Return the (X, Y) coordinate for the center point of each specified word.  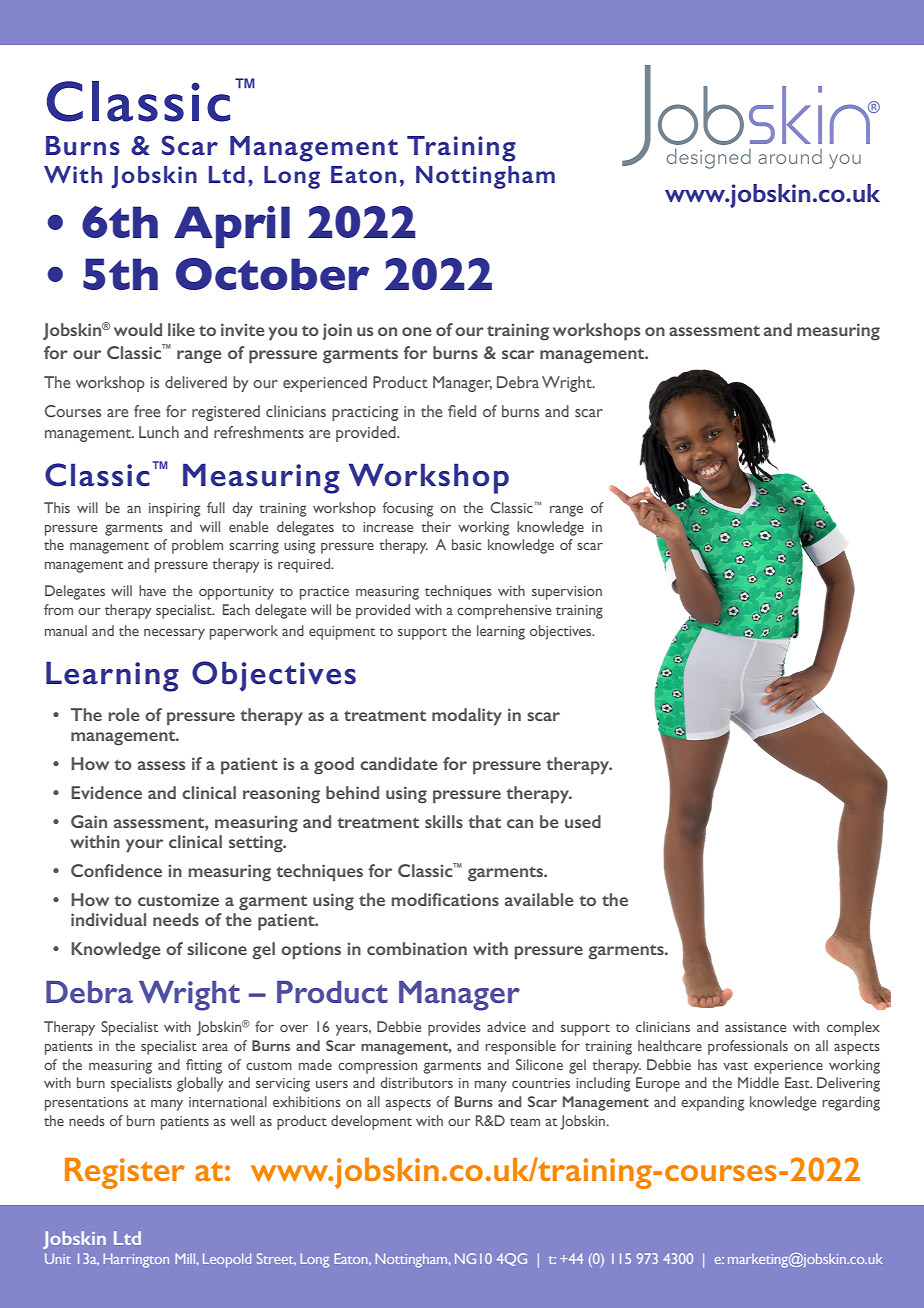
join (337, 331)
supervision (567, 593)
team (525, 1122)
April (232, 227)
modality (467, 717)
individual (108, 919)
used (583, 821)
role (124, 714)
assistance (755, 1027)
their (436, 526)
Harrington (136, 1260)
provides (454, 1028)
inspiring (174, 510)
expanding (712, 1103)
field (462, 411)
